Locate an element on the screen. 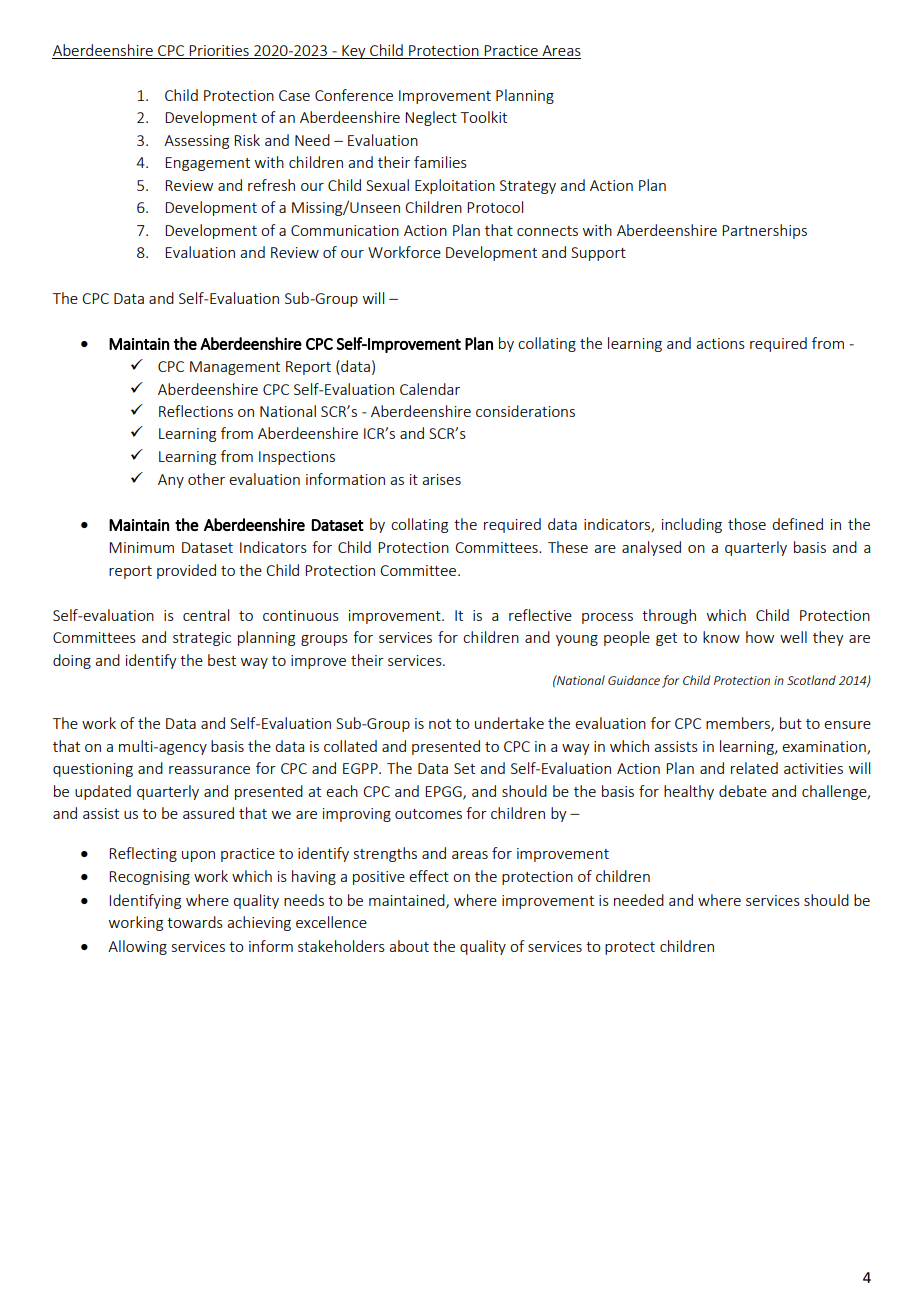 The height and width of the screenshot is (1308, 924). those is located at coordinates (747, 524).
